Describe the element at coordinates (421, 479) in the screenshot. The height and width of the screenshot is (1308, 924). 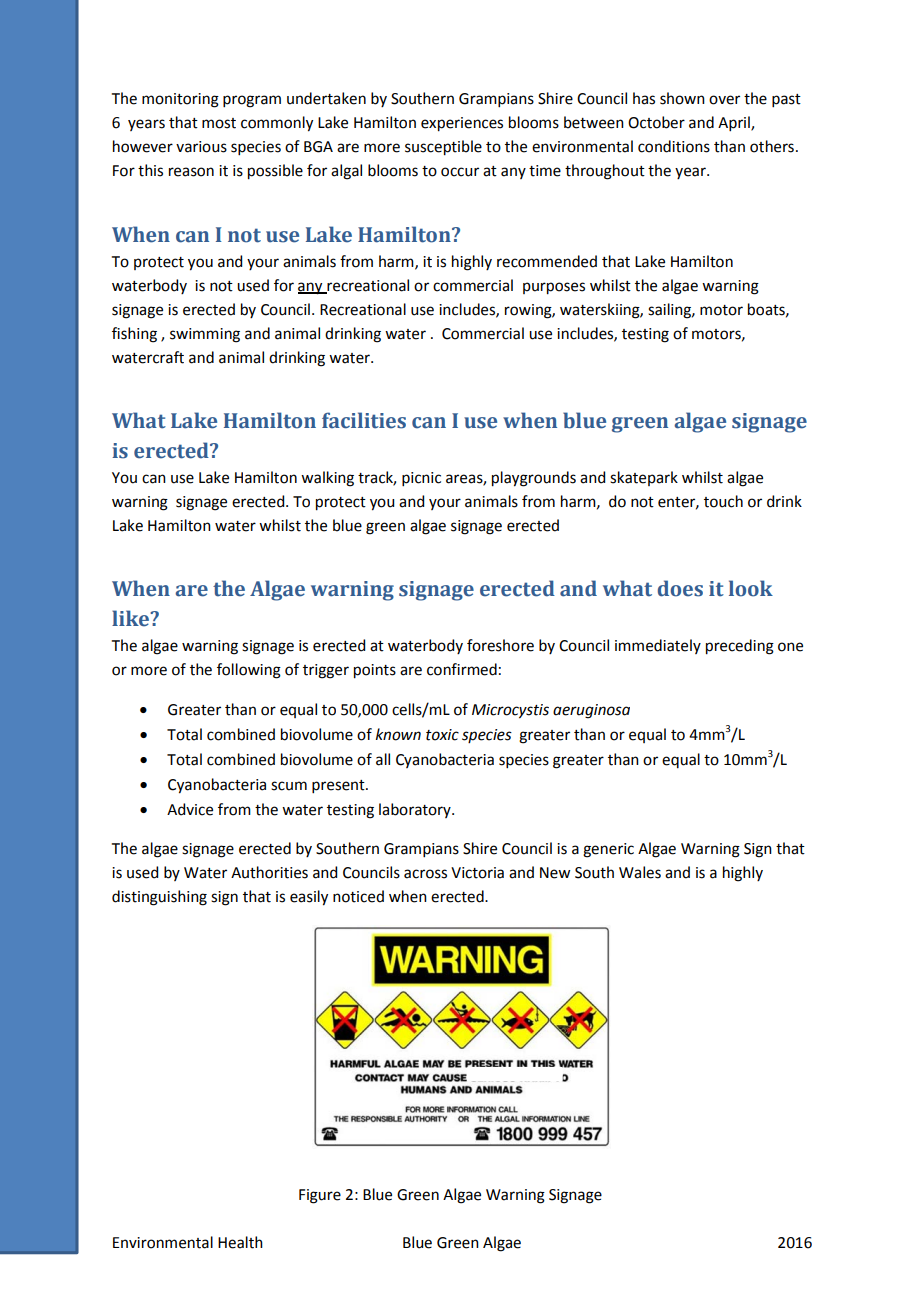
I see `picnic` at that location.
